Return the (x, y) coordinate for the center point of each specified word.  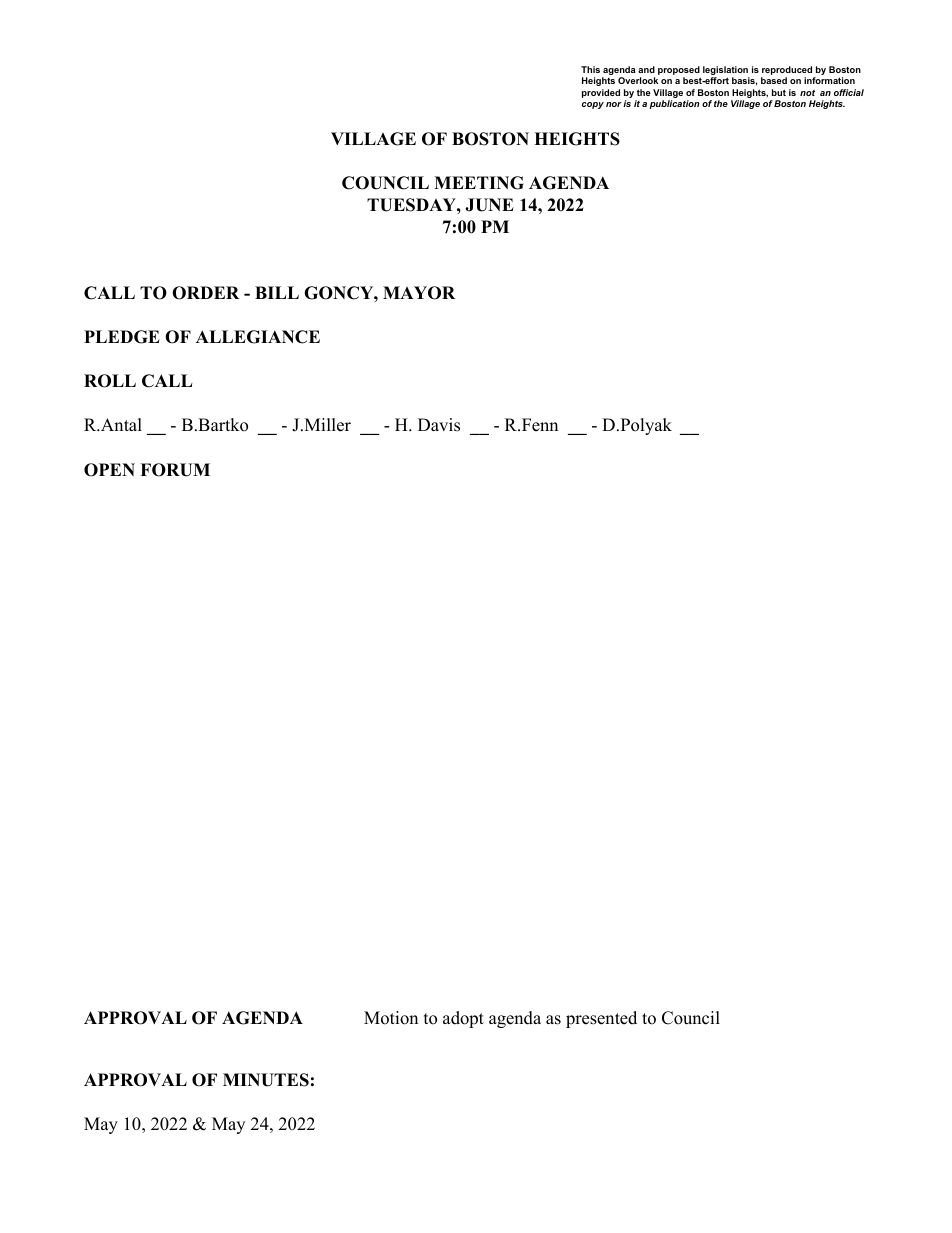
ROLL (110, 381)
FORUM (175, 470)
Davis (439, 425)
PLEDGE (122, 337)
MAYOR (419, 293)
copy (593, 105)
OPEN (109, 470)
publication (675, 104)
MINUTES (266, 1080)
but (779, 92)
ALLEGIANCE (258, 337)
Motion (391, 1018)
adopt (463, 1019)
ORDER (205, 293)
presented (601, 1019)
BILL (277, 292)
